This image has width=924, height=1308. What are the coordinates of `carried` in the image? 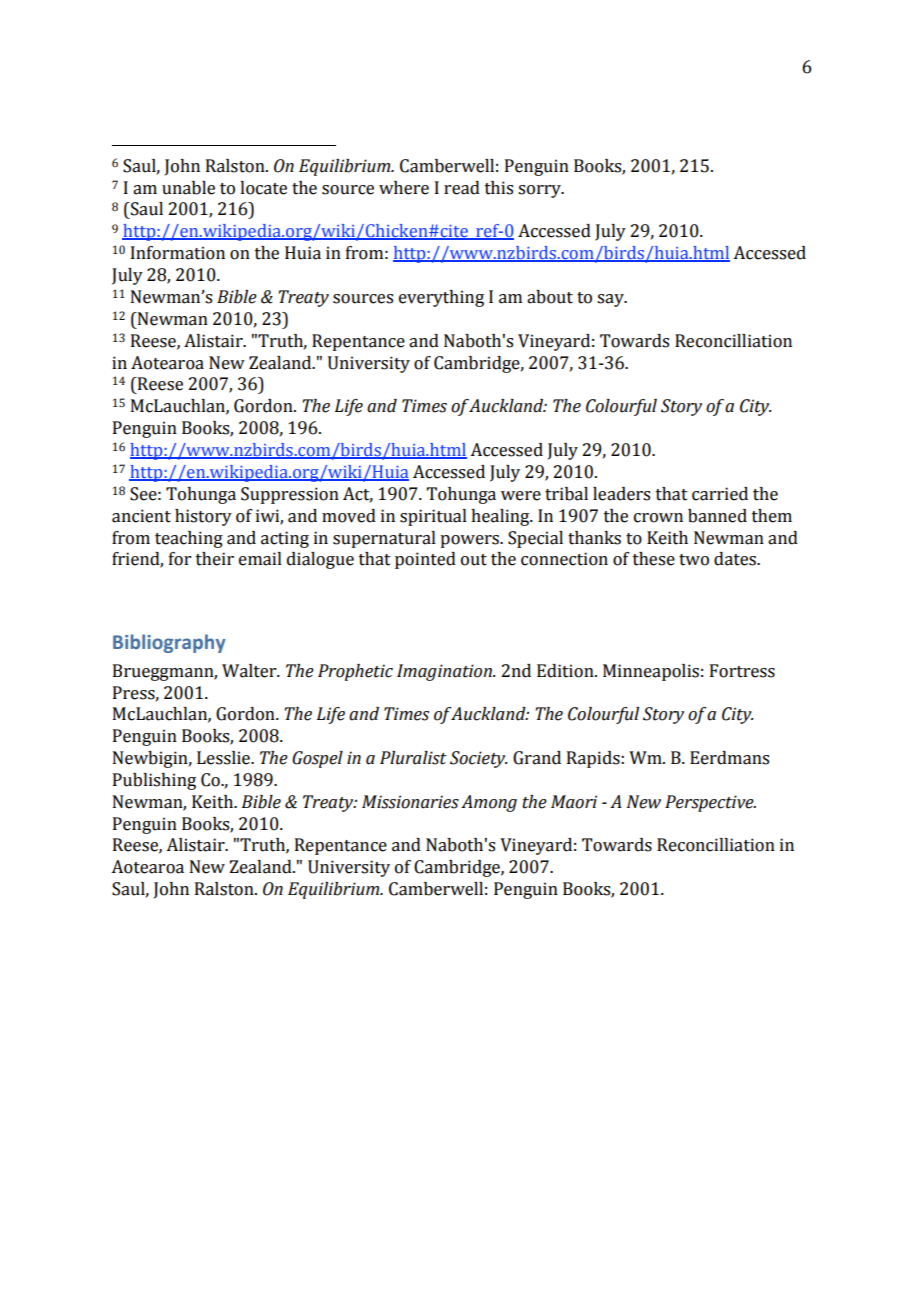 It's located at (720, 494).
